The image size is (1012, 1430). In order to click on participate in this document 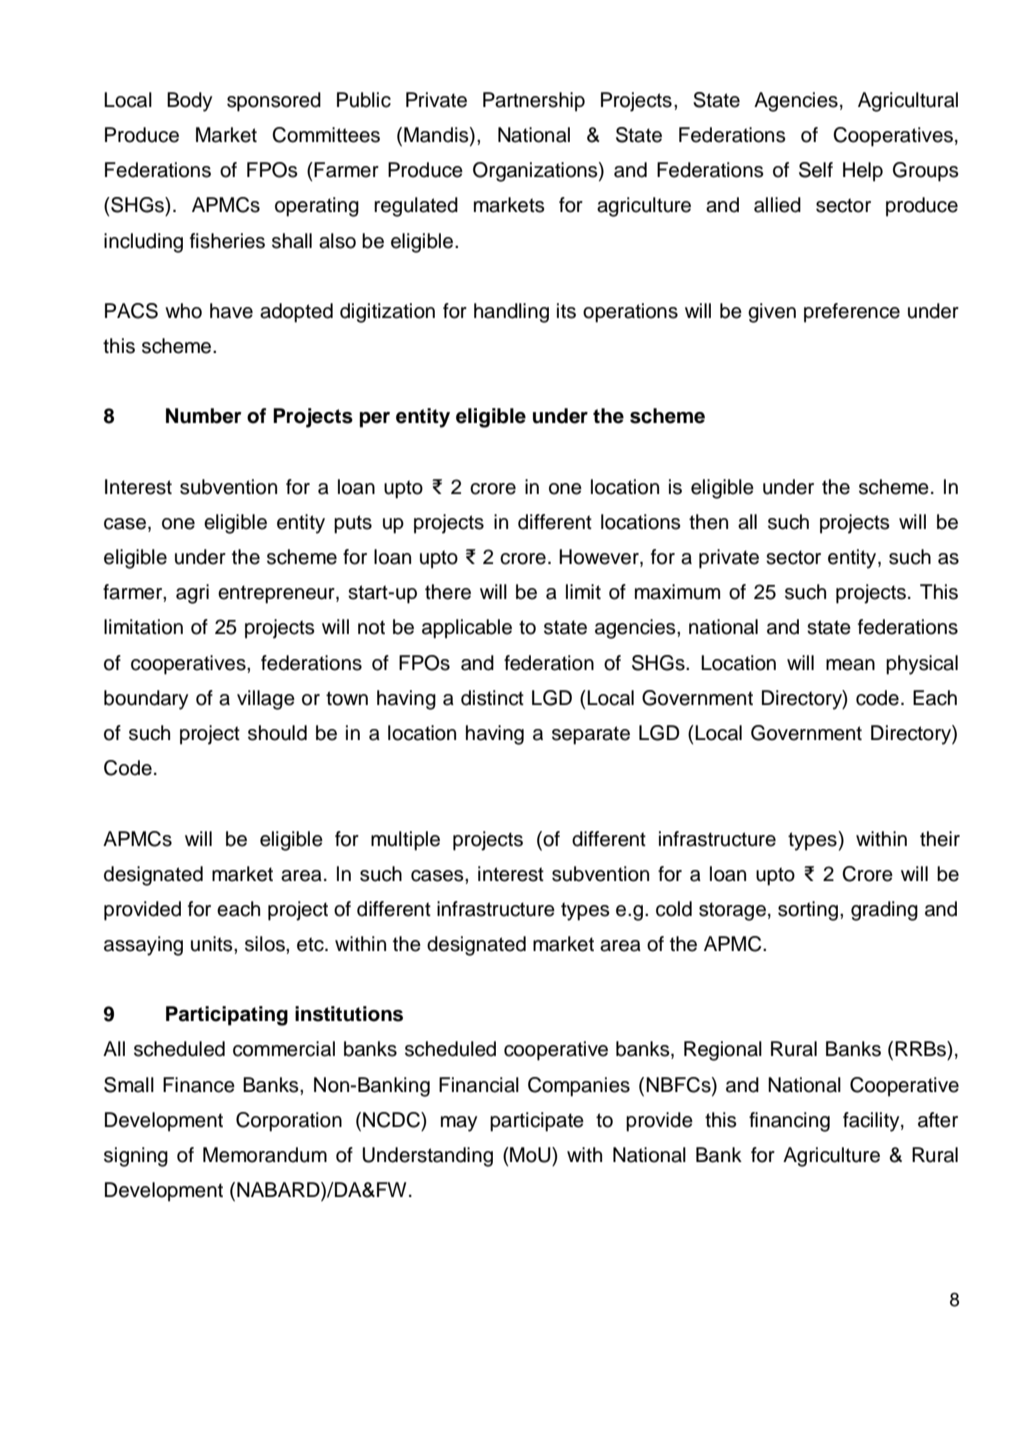, I will do `click(537, 1122)`.
